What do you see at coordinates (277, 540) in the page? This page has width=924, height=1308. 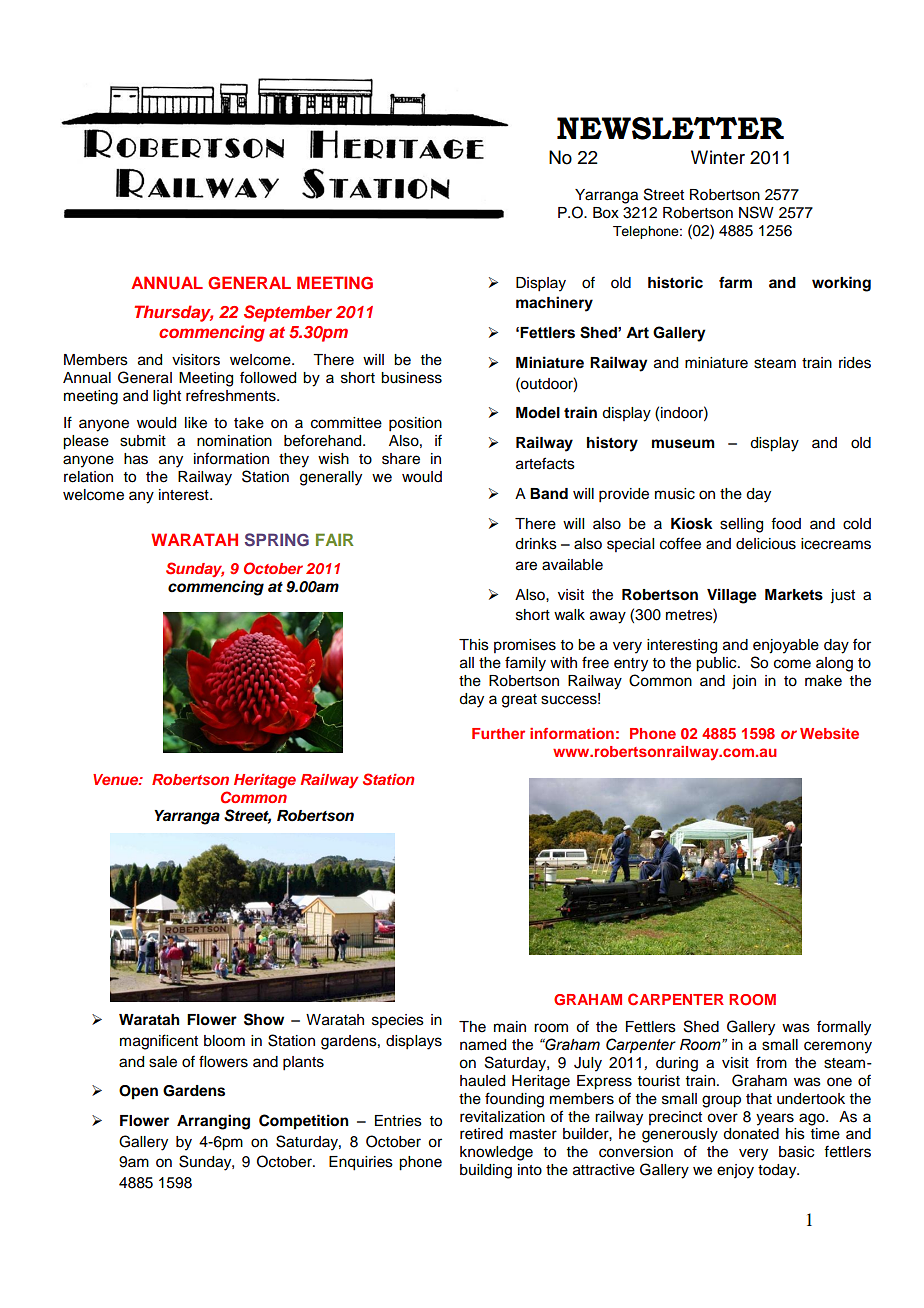 I see `SPRING` at bounding box center [277, 540].
